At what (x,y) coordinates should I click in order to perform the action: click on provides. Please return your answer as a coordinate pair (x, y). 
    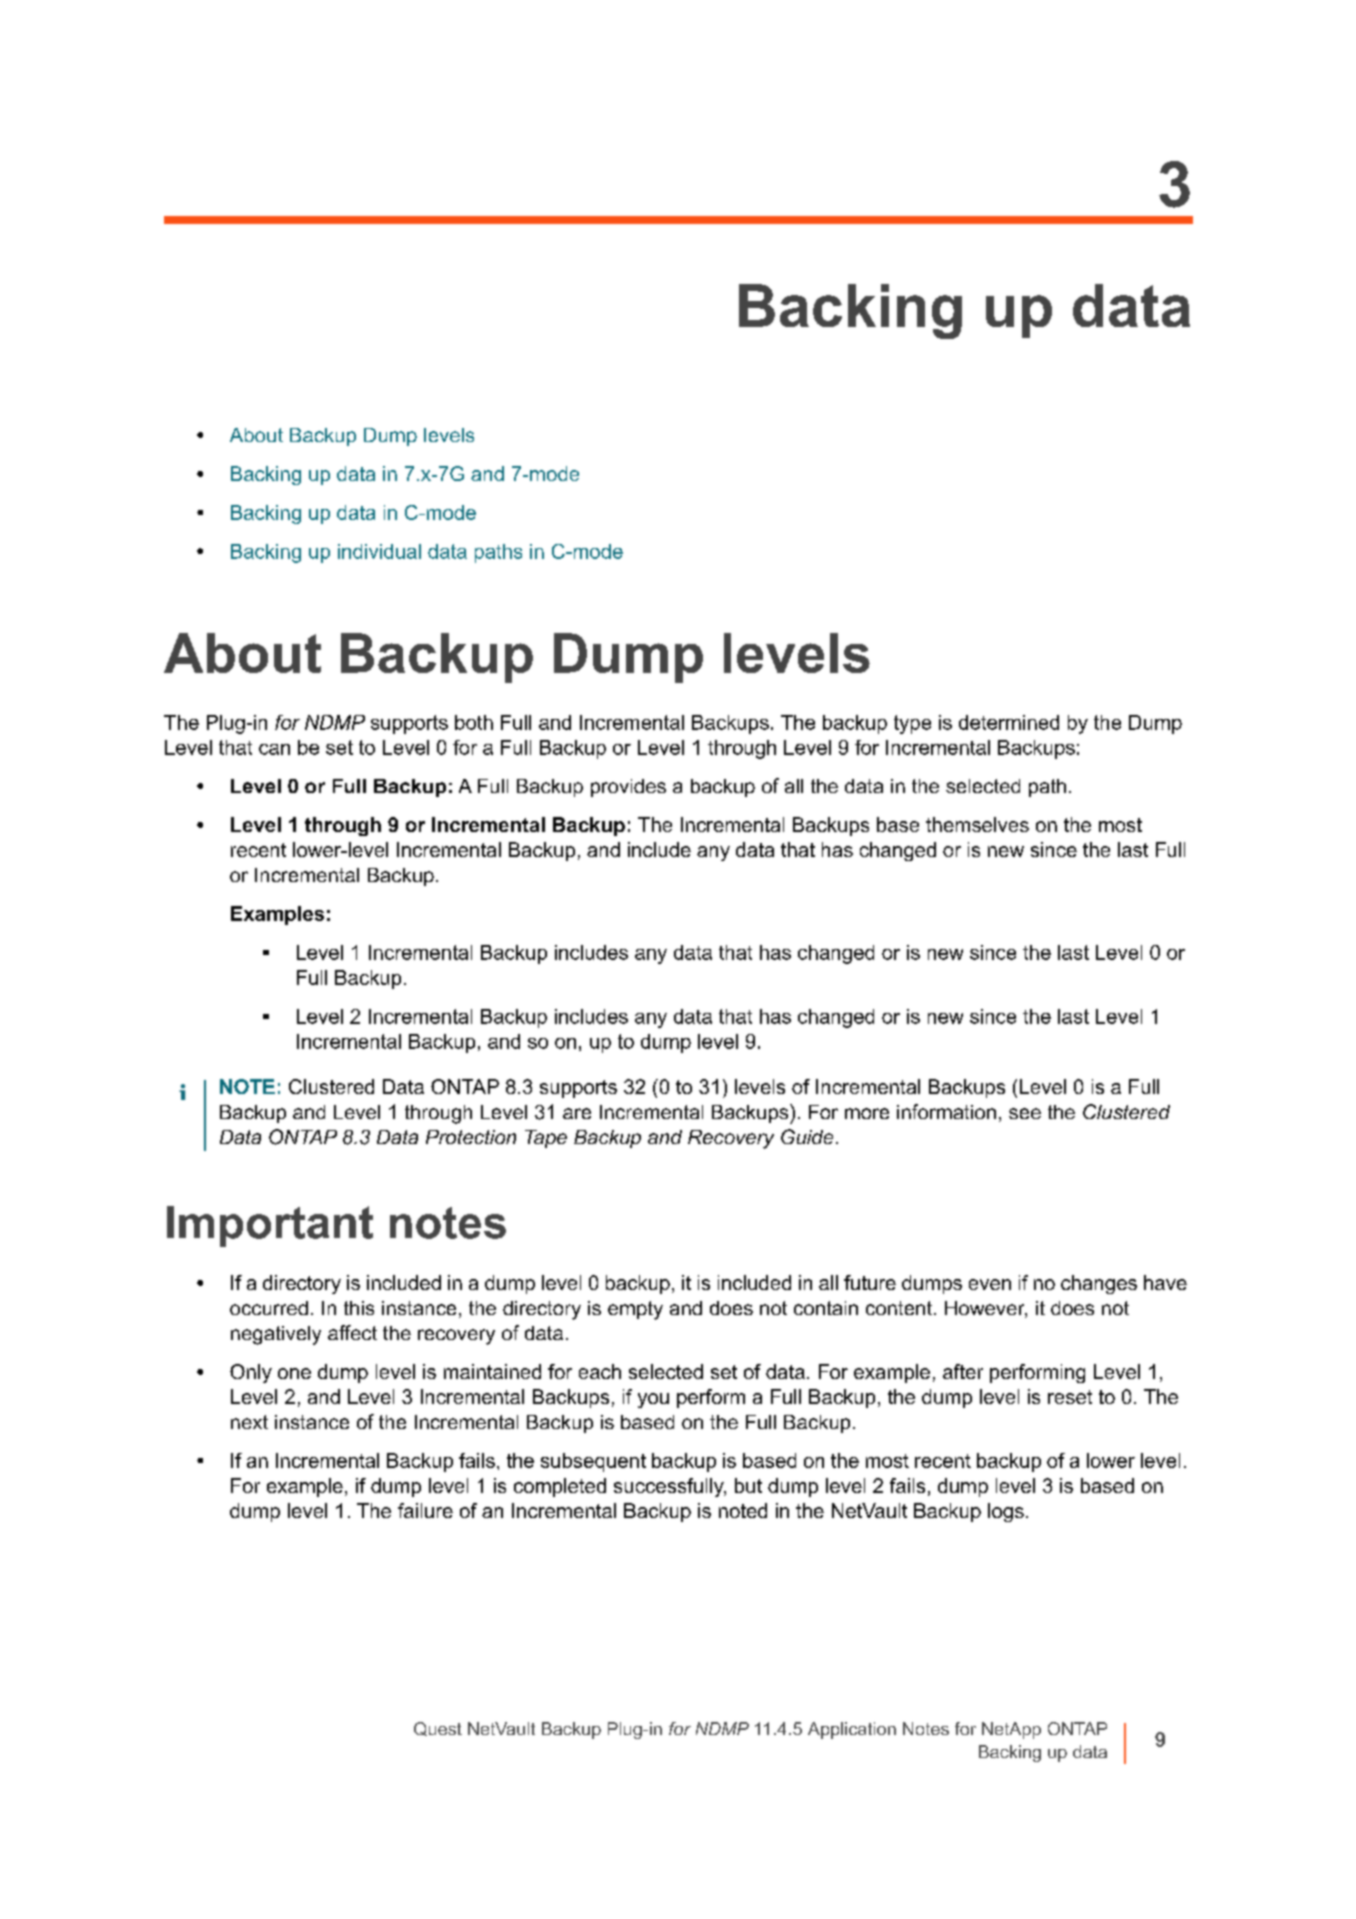
    Looking at the image, I should click on (628, 788).
